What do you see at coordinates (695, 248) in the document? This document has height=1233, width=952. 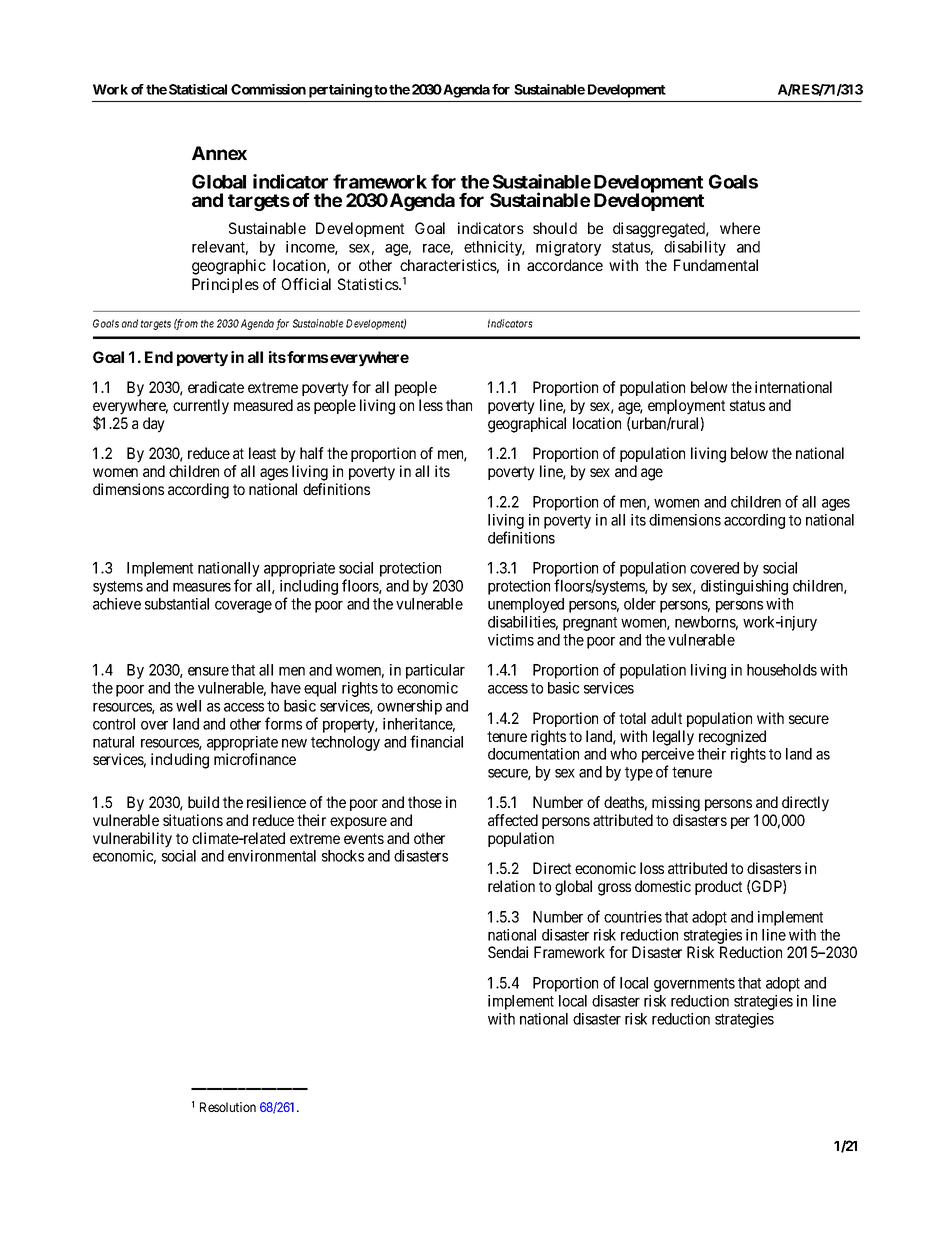 I see `disability` at bounding box center [695, 248].
